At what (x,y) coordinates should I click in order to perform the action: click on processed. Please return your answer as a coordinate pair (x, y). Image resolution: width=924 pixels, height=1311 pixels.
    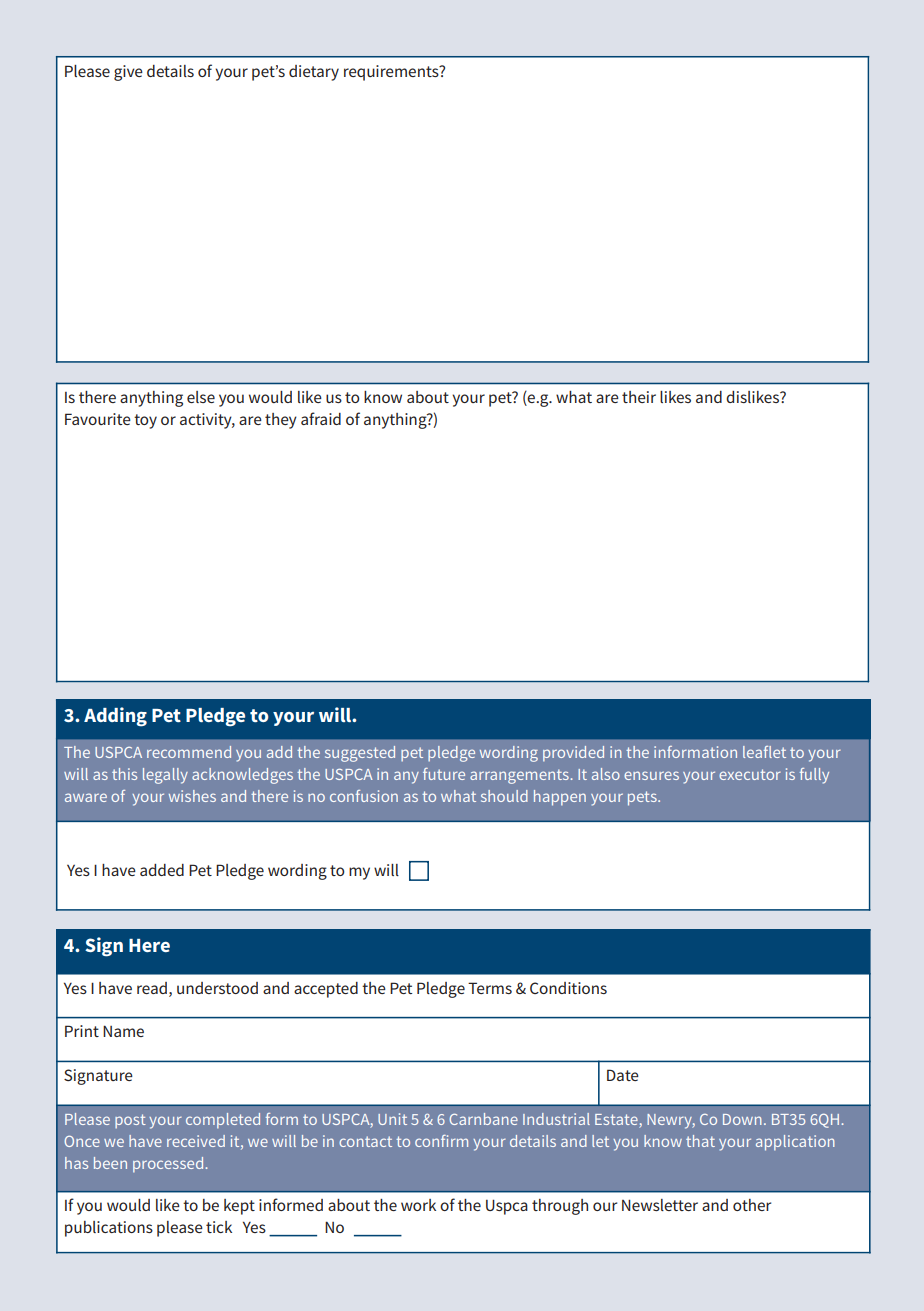
    Looking at the image, I should click on (168, 1165).
